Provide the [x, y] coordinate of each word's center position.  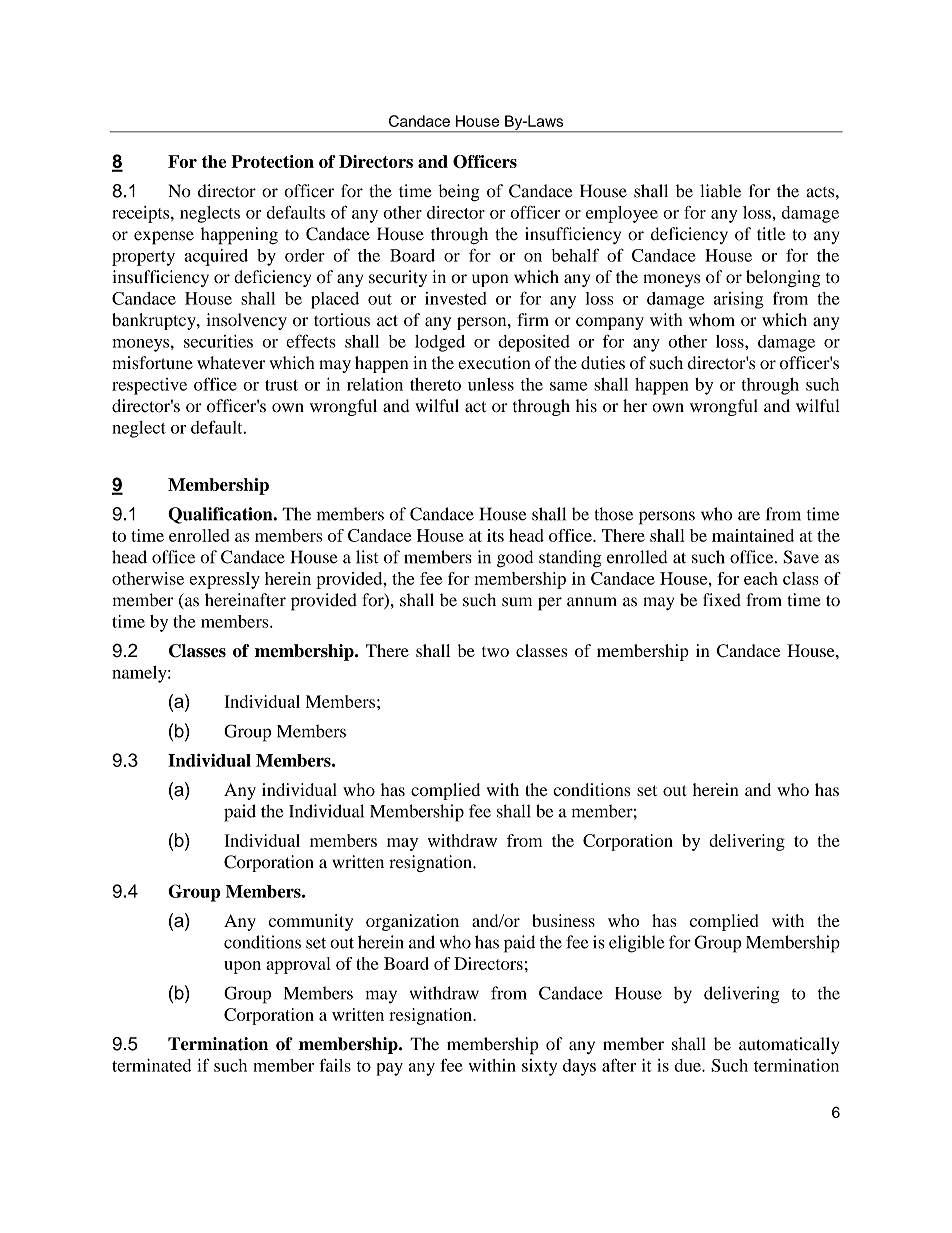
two [495, 652]
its [495, 535]
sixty [539, 1067]
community [311, 922]
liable [720, 191]
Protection [272, 161]
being [459, 193]
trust [281, 385]
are [749, 516]
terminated [151, 1065]
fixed [722, 600]
